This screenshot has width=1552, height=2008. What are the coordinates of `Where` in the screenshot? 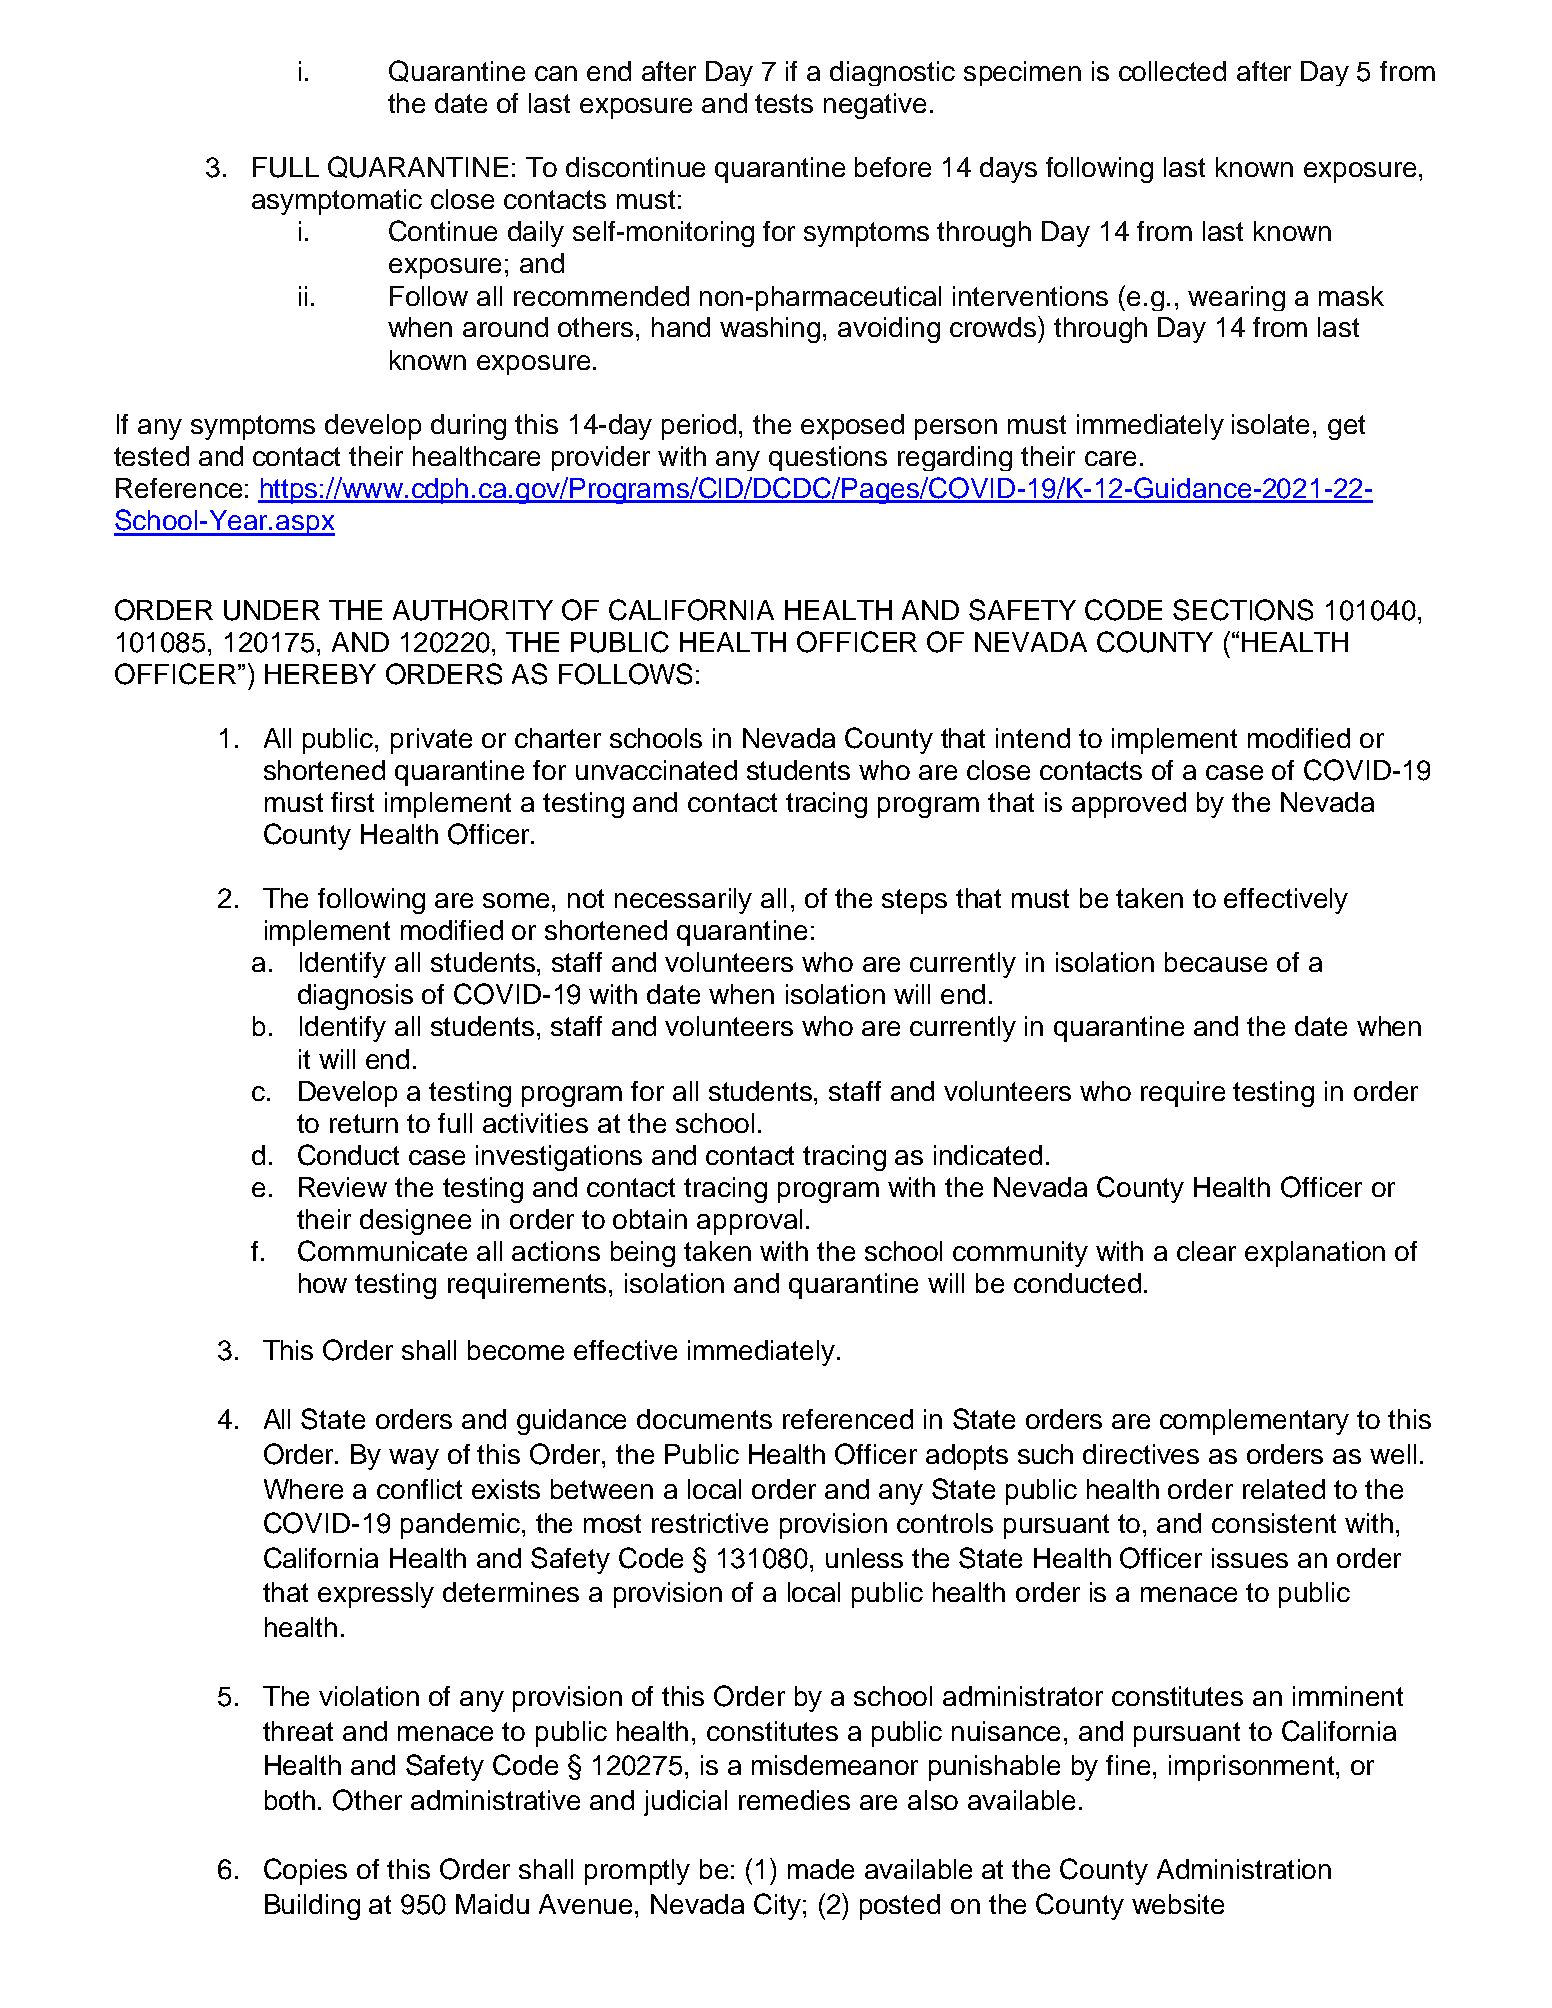 It's located at (303, 1489).
